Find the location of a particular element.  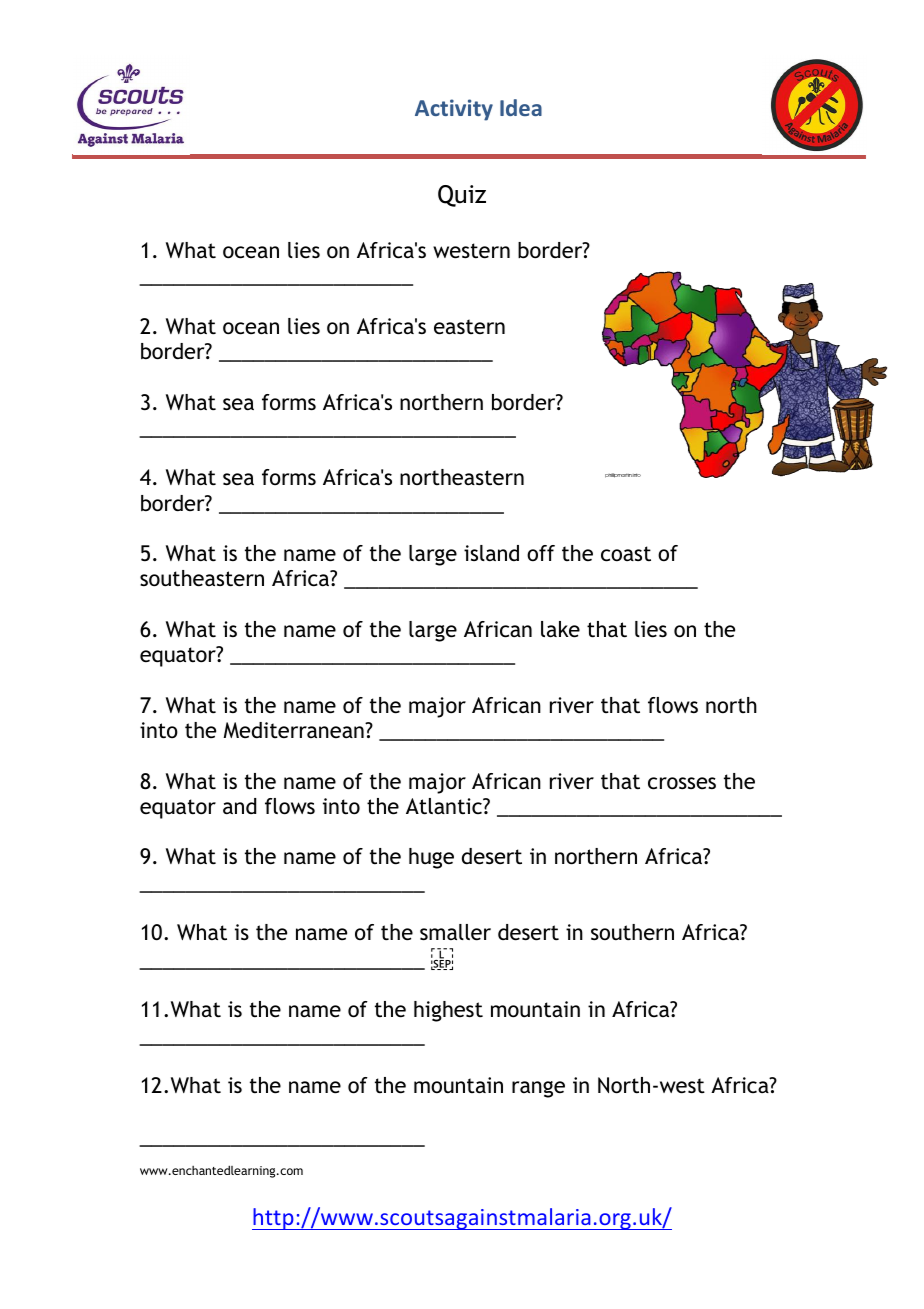

Quiz is located at coordinates (462, 196).
